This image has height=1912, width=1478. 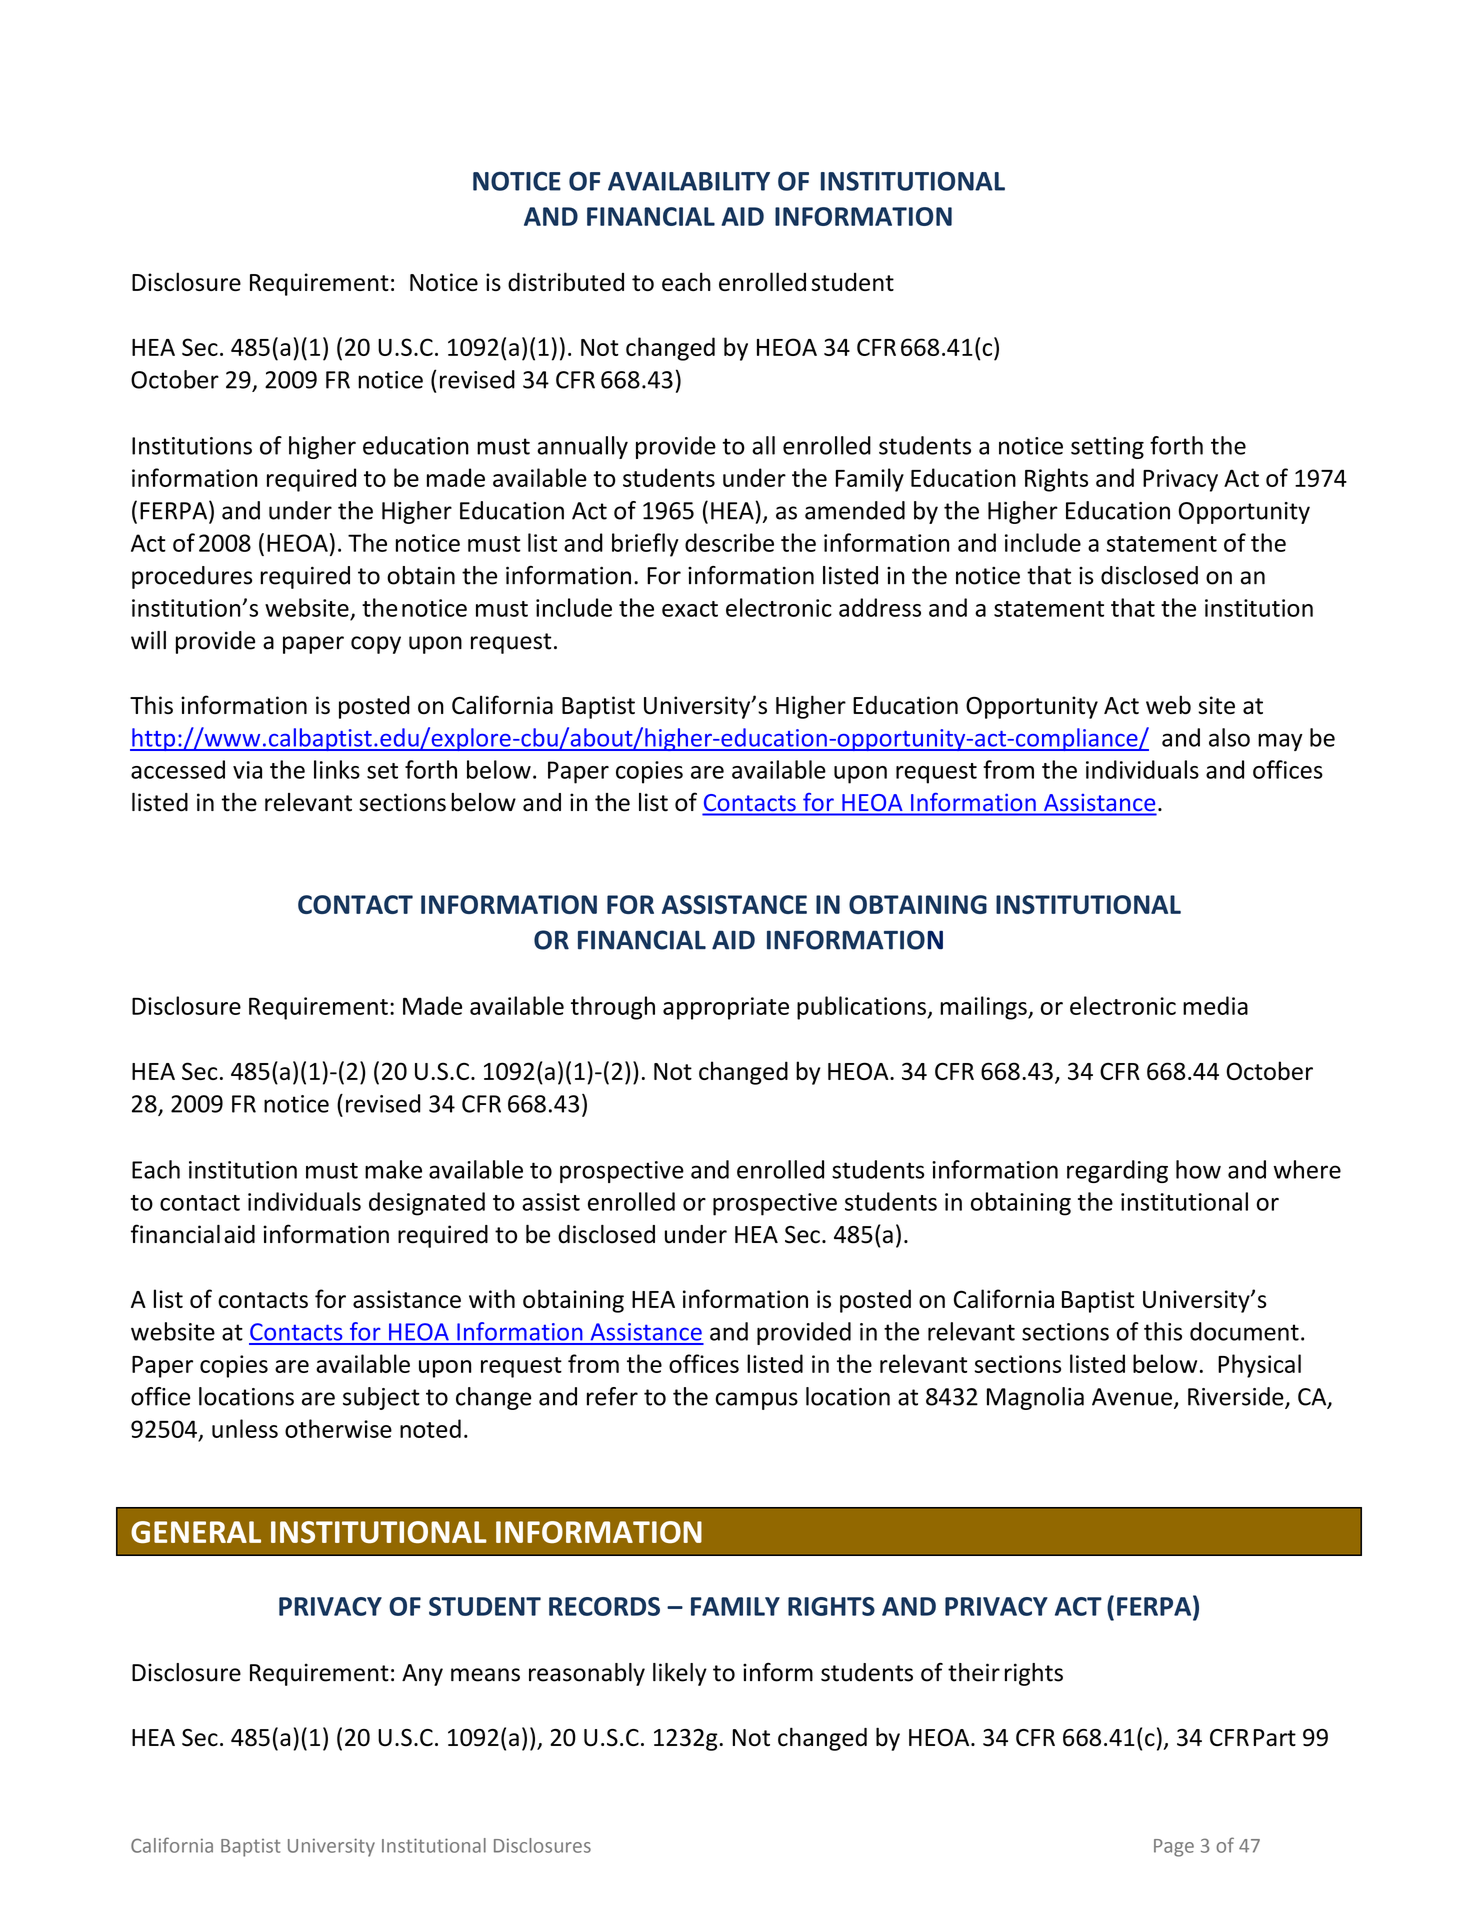 I want to click on make, so click(x=393, y=1169).
